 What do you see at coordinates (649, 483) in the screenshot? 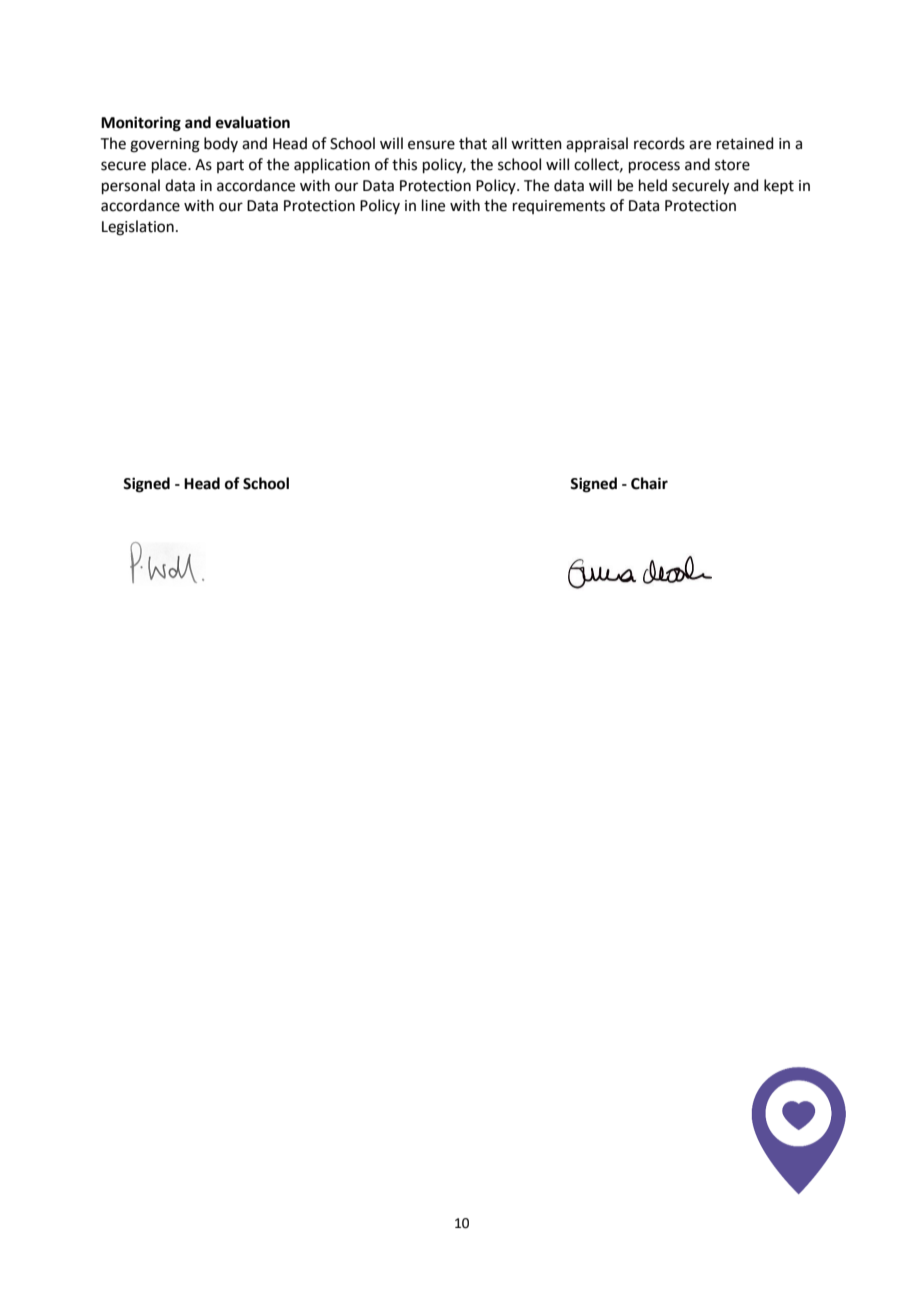
I see `Chair` at bounding box center [649, 483].
